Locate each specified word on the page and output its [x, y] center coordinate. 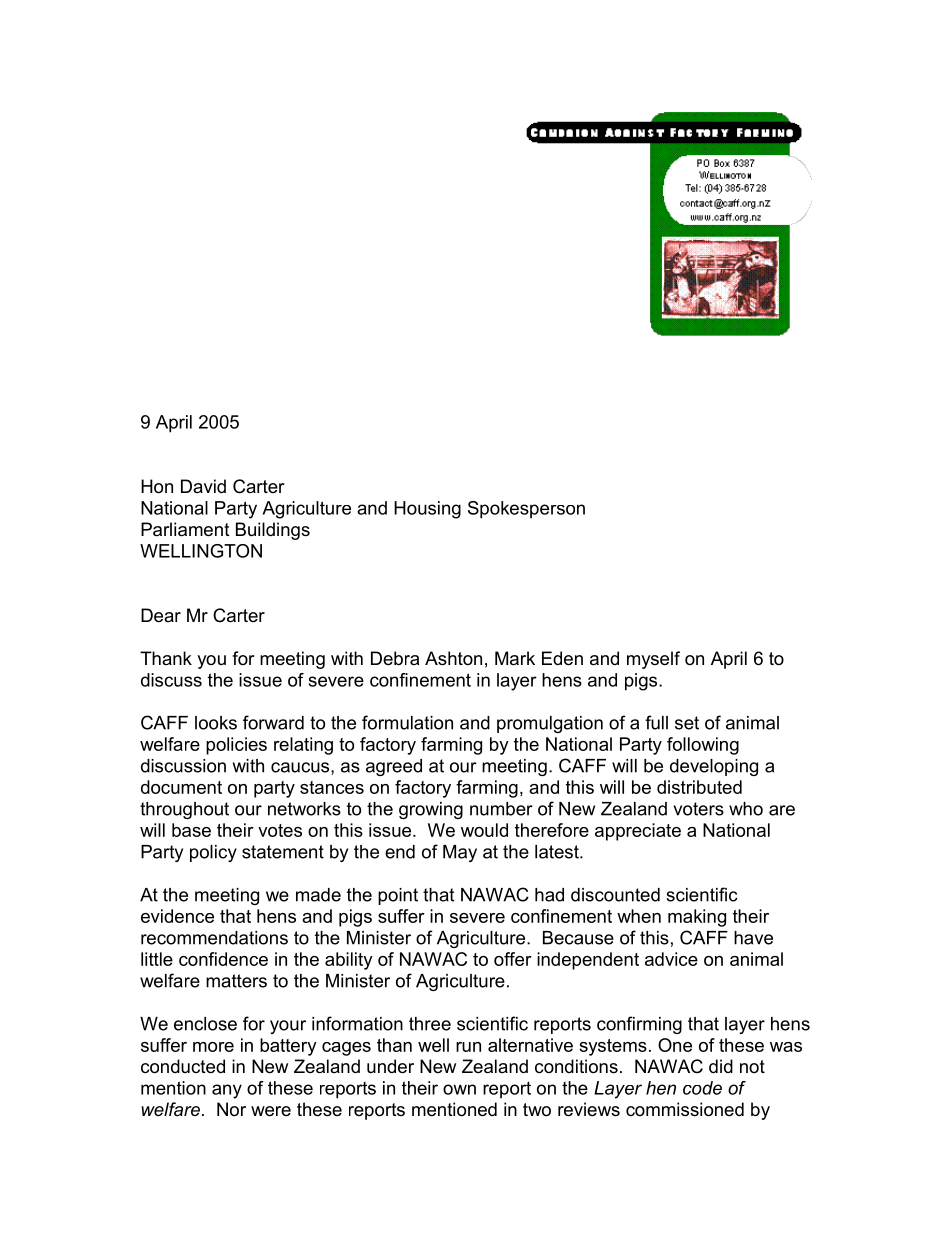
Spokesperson [526, 510]
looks [216, 723]
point [398, 896]
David [203, 486]
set [687, 723]
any [227, 1091]
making [697, 918]
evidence [177, 916]
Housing [427, 510]
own [459, 1089]
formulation [407, 722]
